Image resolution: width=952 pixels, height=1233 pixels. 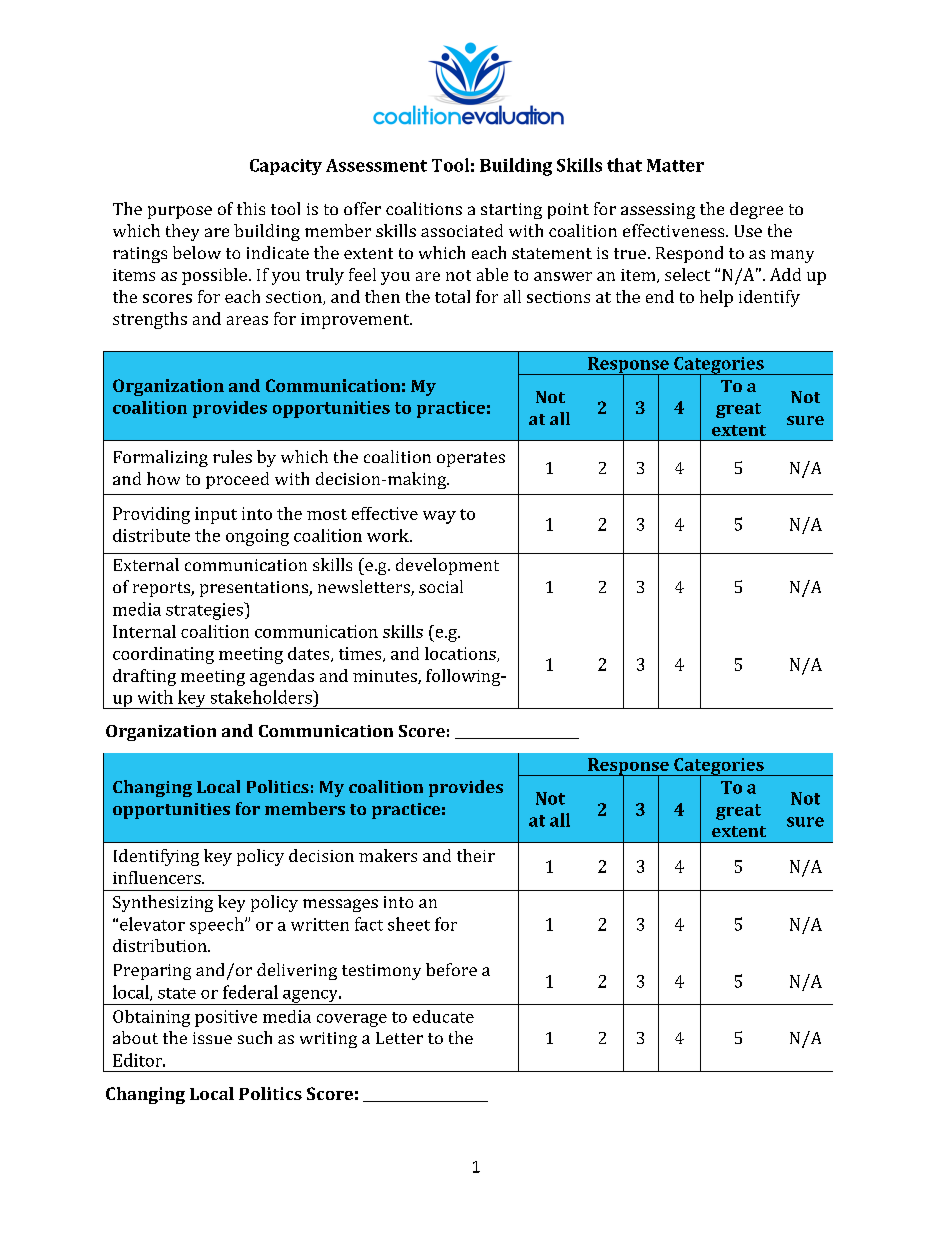 I want to click on social, so click(x=441, y=586).
